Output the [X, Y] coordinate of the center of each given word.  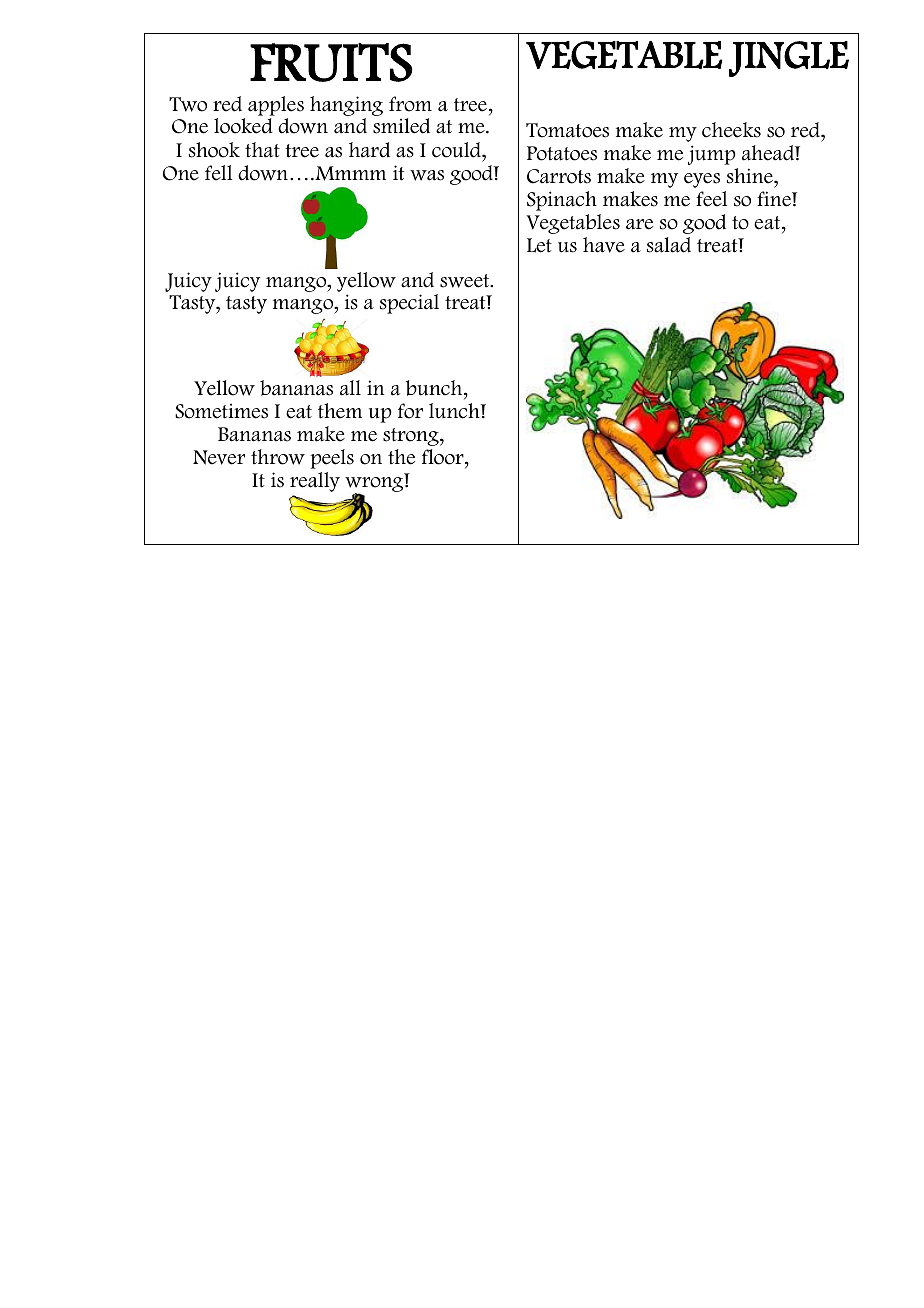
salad [669, 245]
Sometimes [221, 411]
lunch [455, 411]
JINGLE [789, 59]
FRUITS [331, 62]
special [409, 304]
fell [218, 173]
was [427, 175]
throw [278, 457]
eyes [702, 180]
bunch [435, 389]
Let [539, 245]
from [410, 104]
